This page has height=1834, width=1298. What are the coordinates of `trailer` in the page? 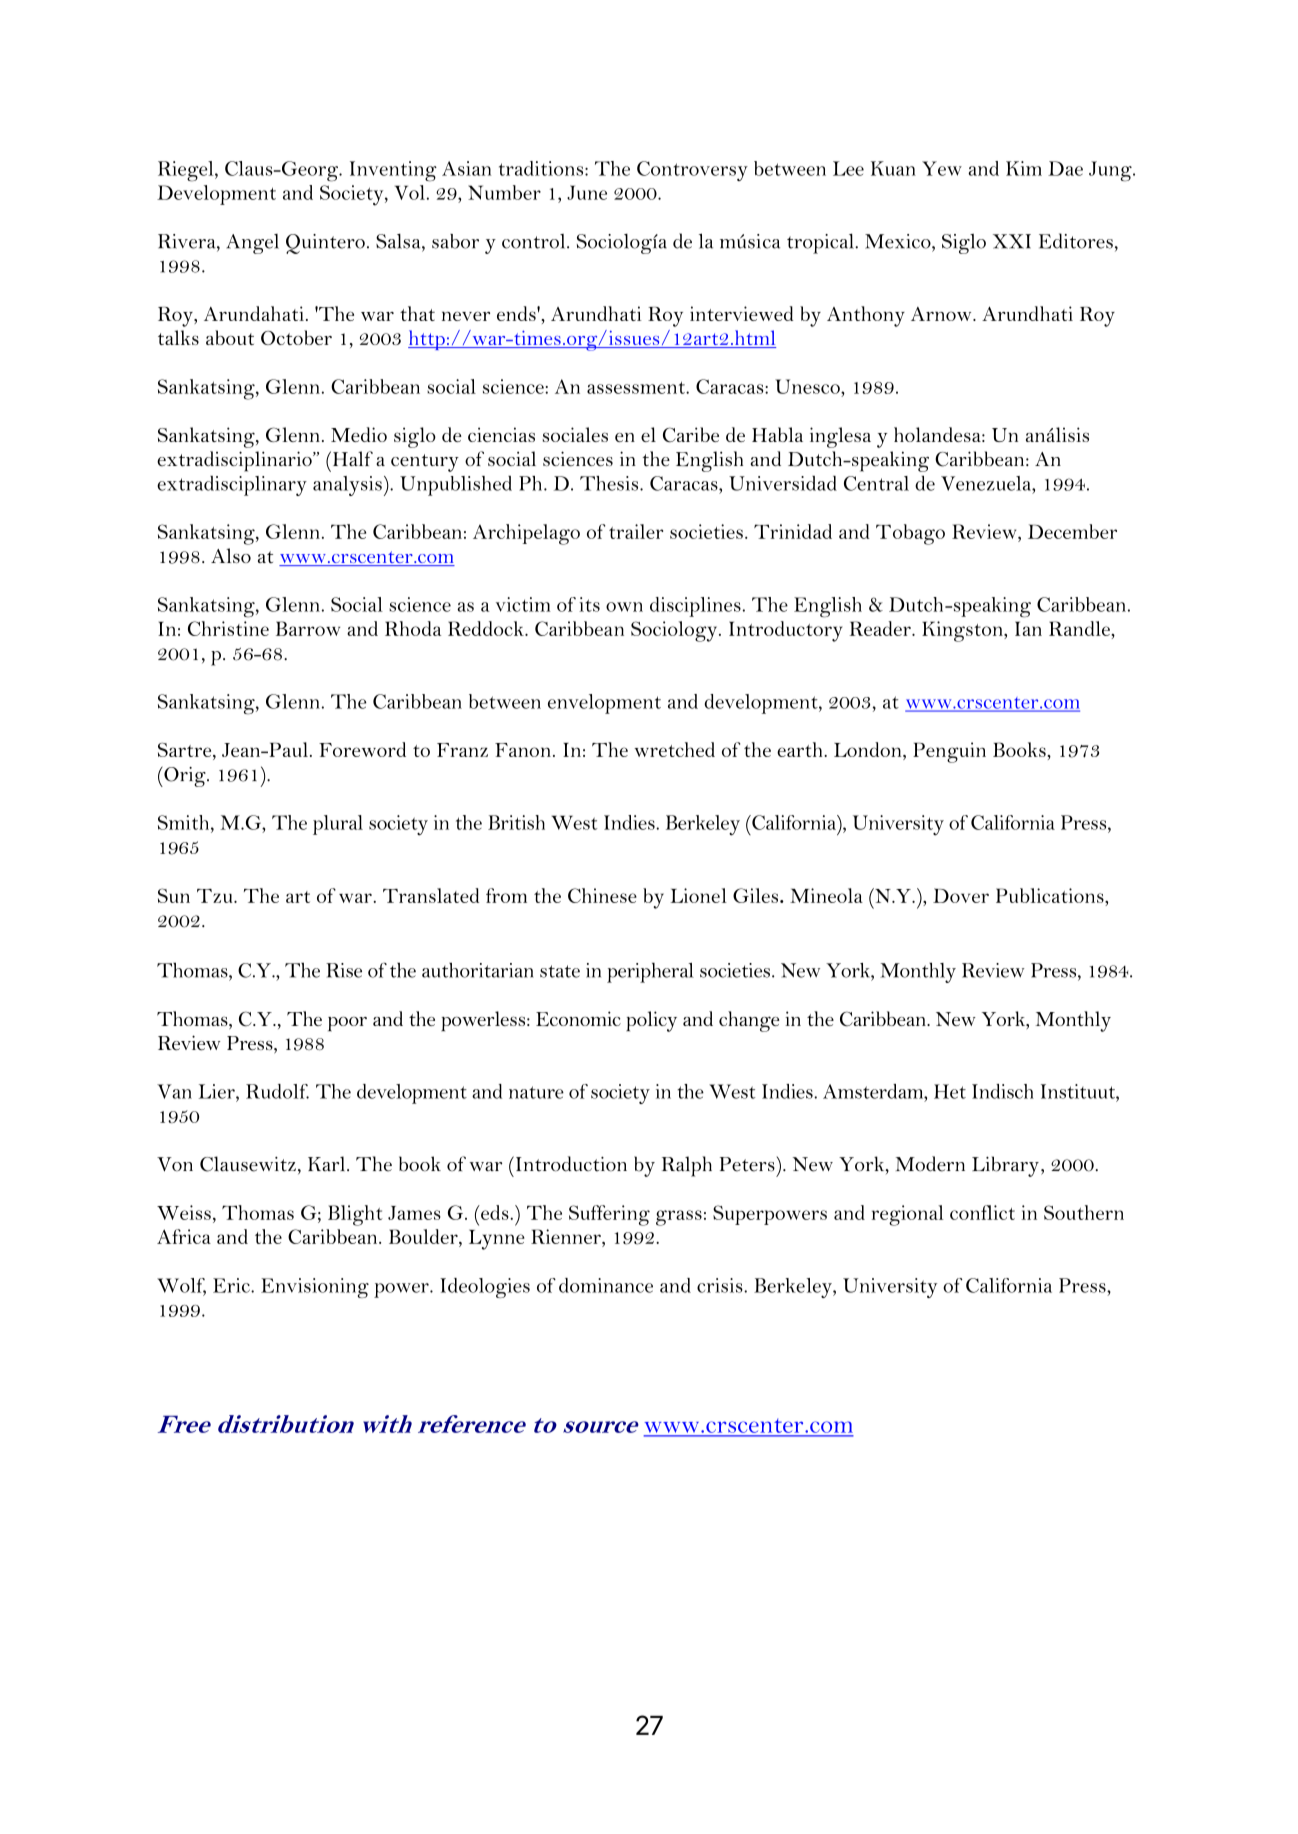 It's located at (636, 531).
